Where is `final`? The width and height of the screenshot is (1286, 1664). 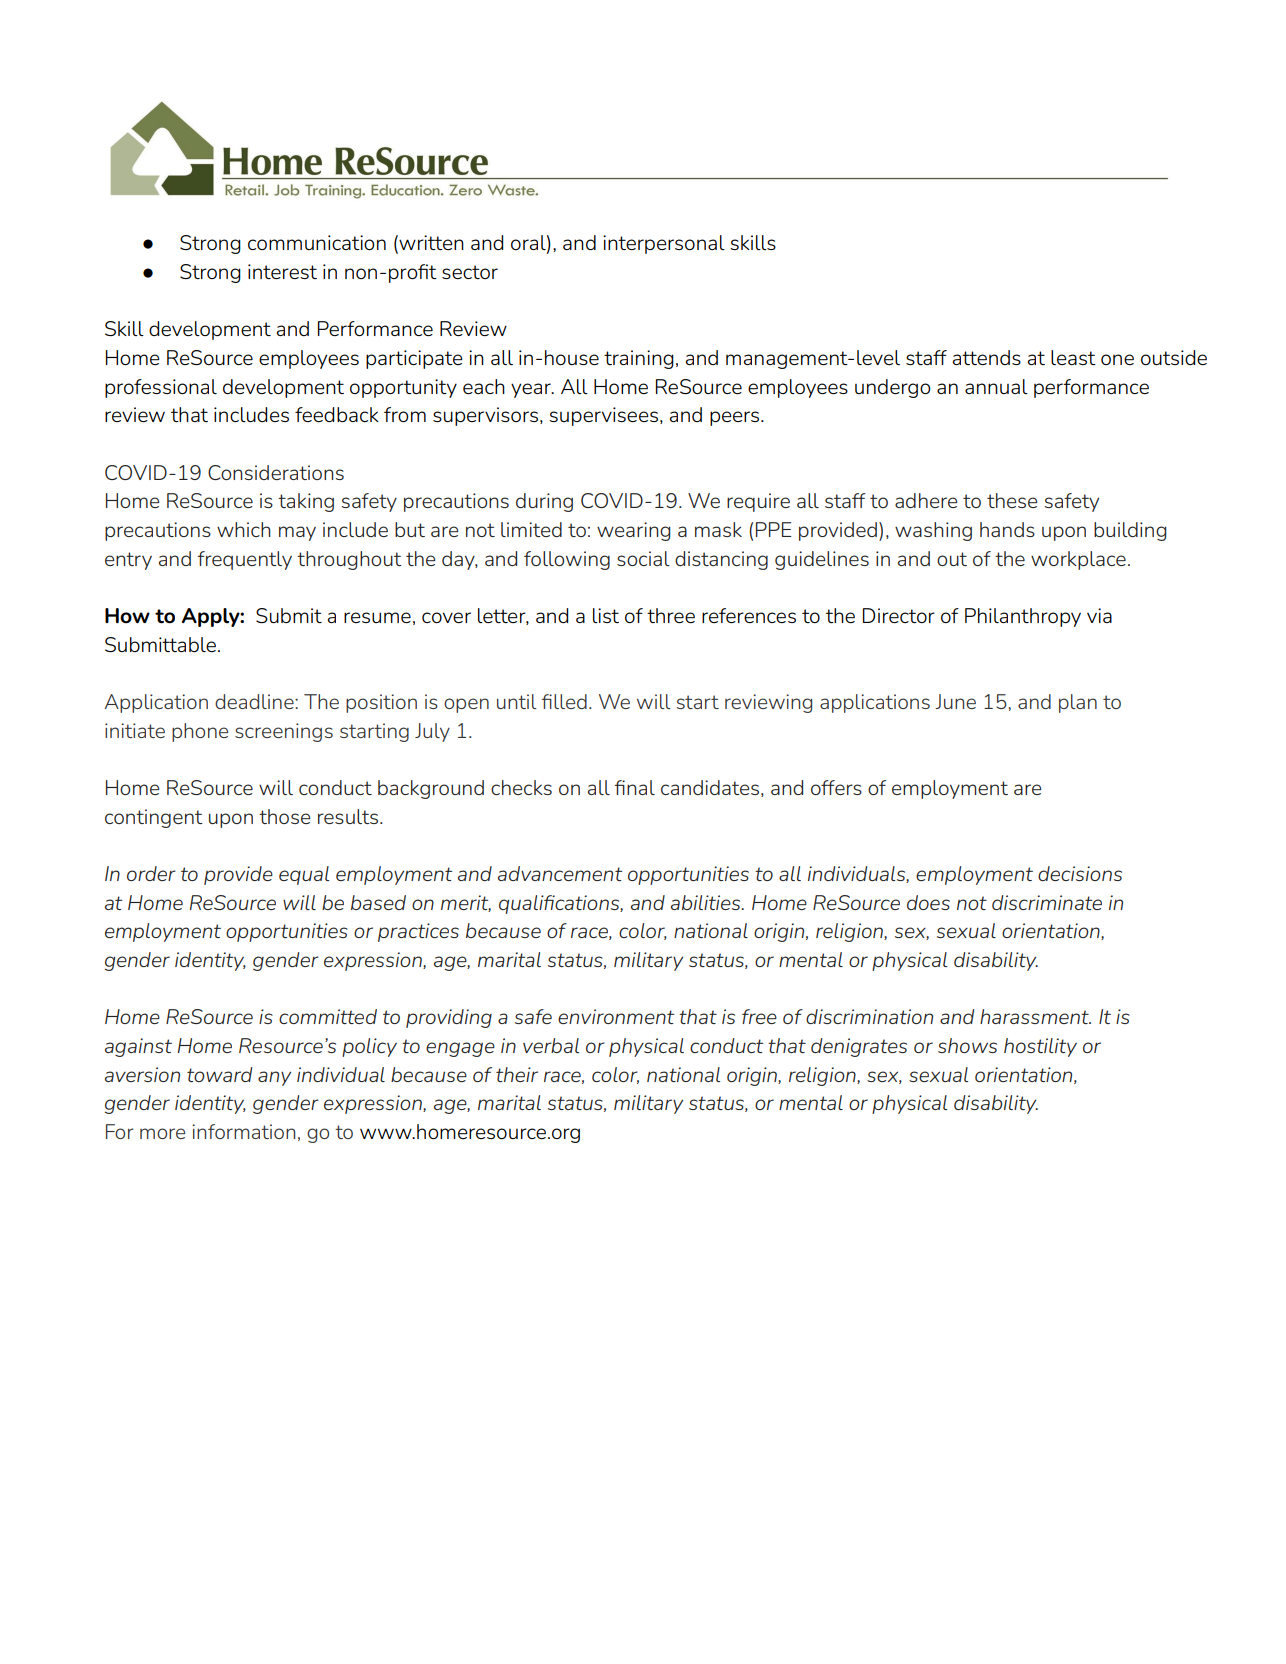
final is located at coordinates (634, 787).
